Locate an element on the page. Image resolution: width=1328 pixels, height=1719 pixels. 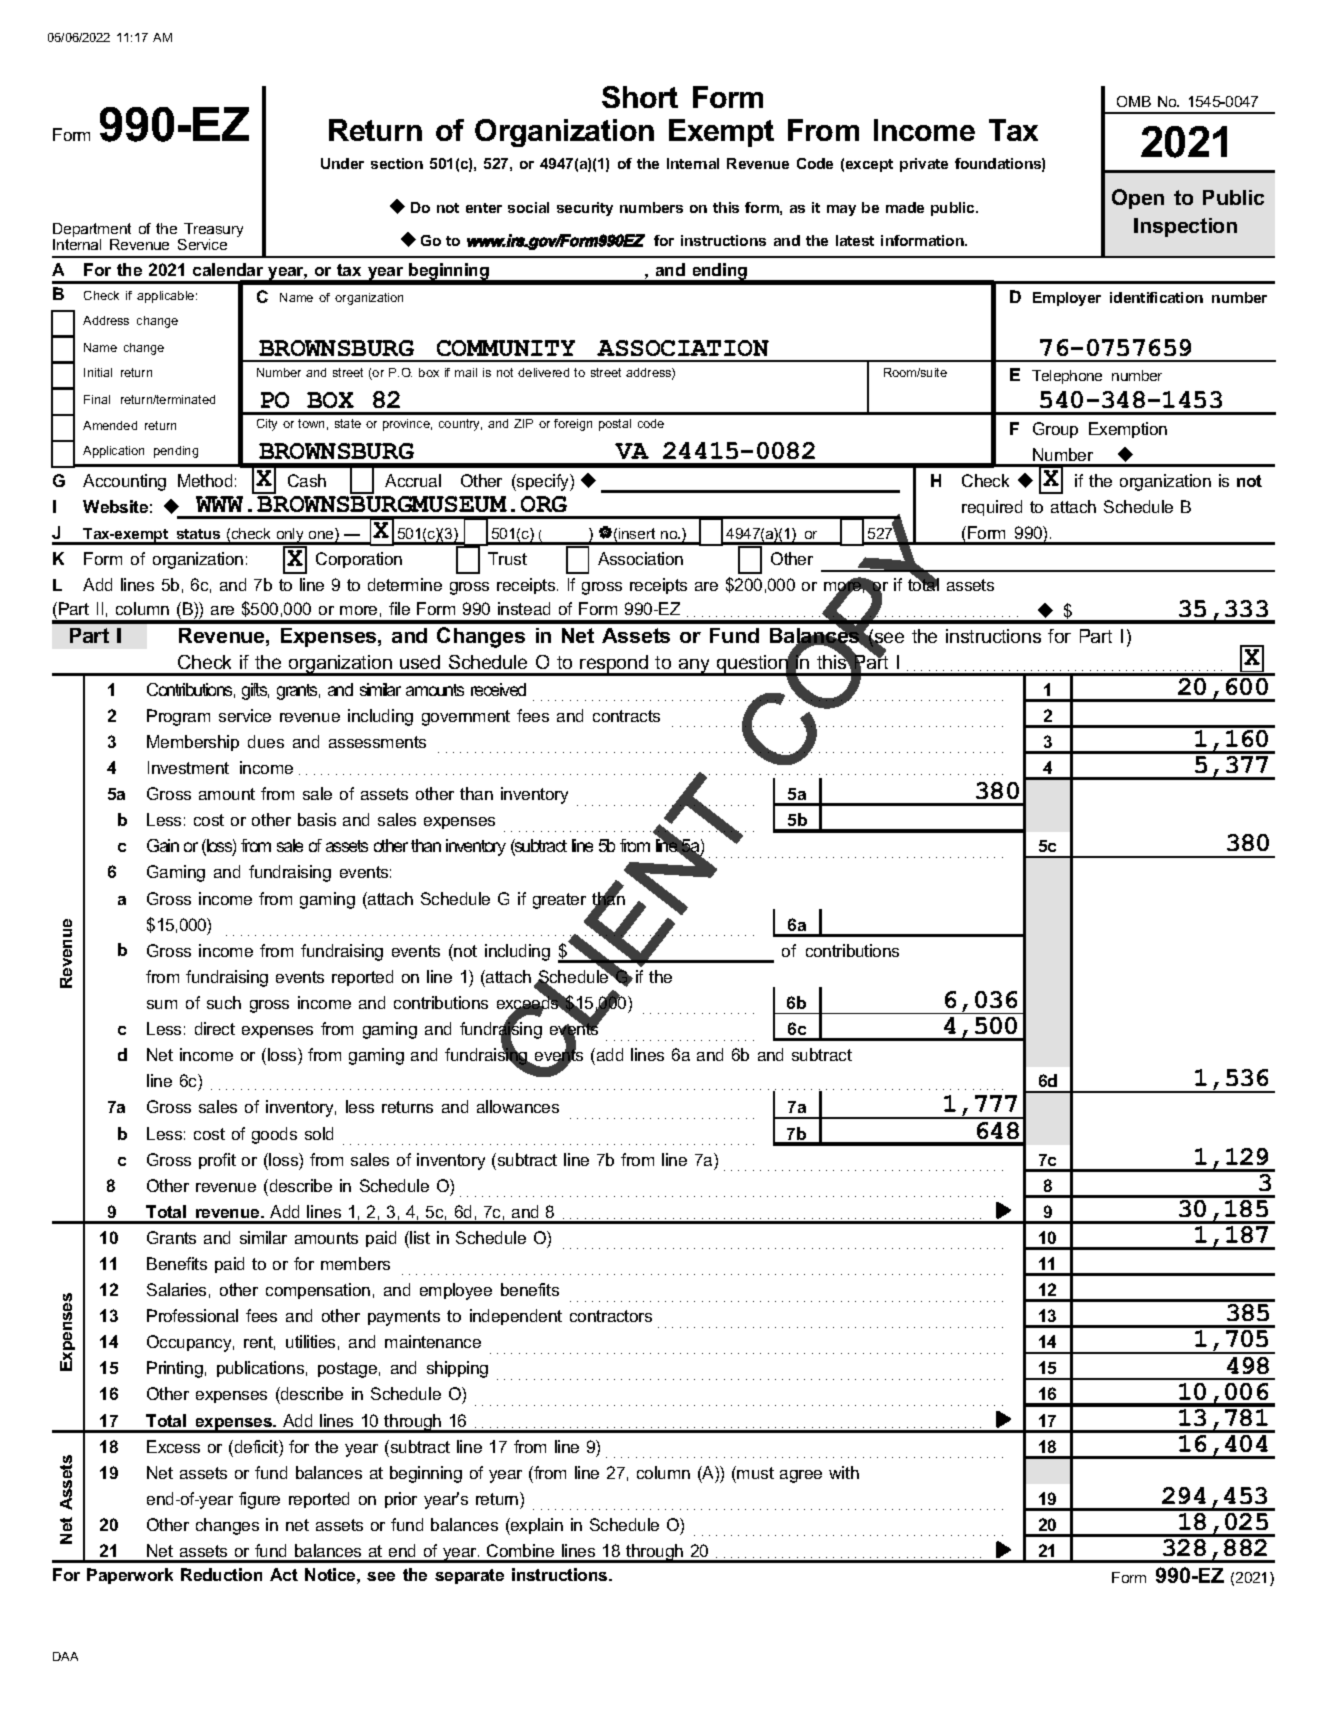
Method is located at coordinates (205, 480).
